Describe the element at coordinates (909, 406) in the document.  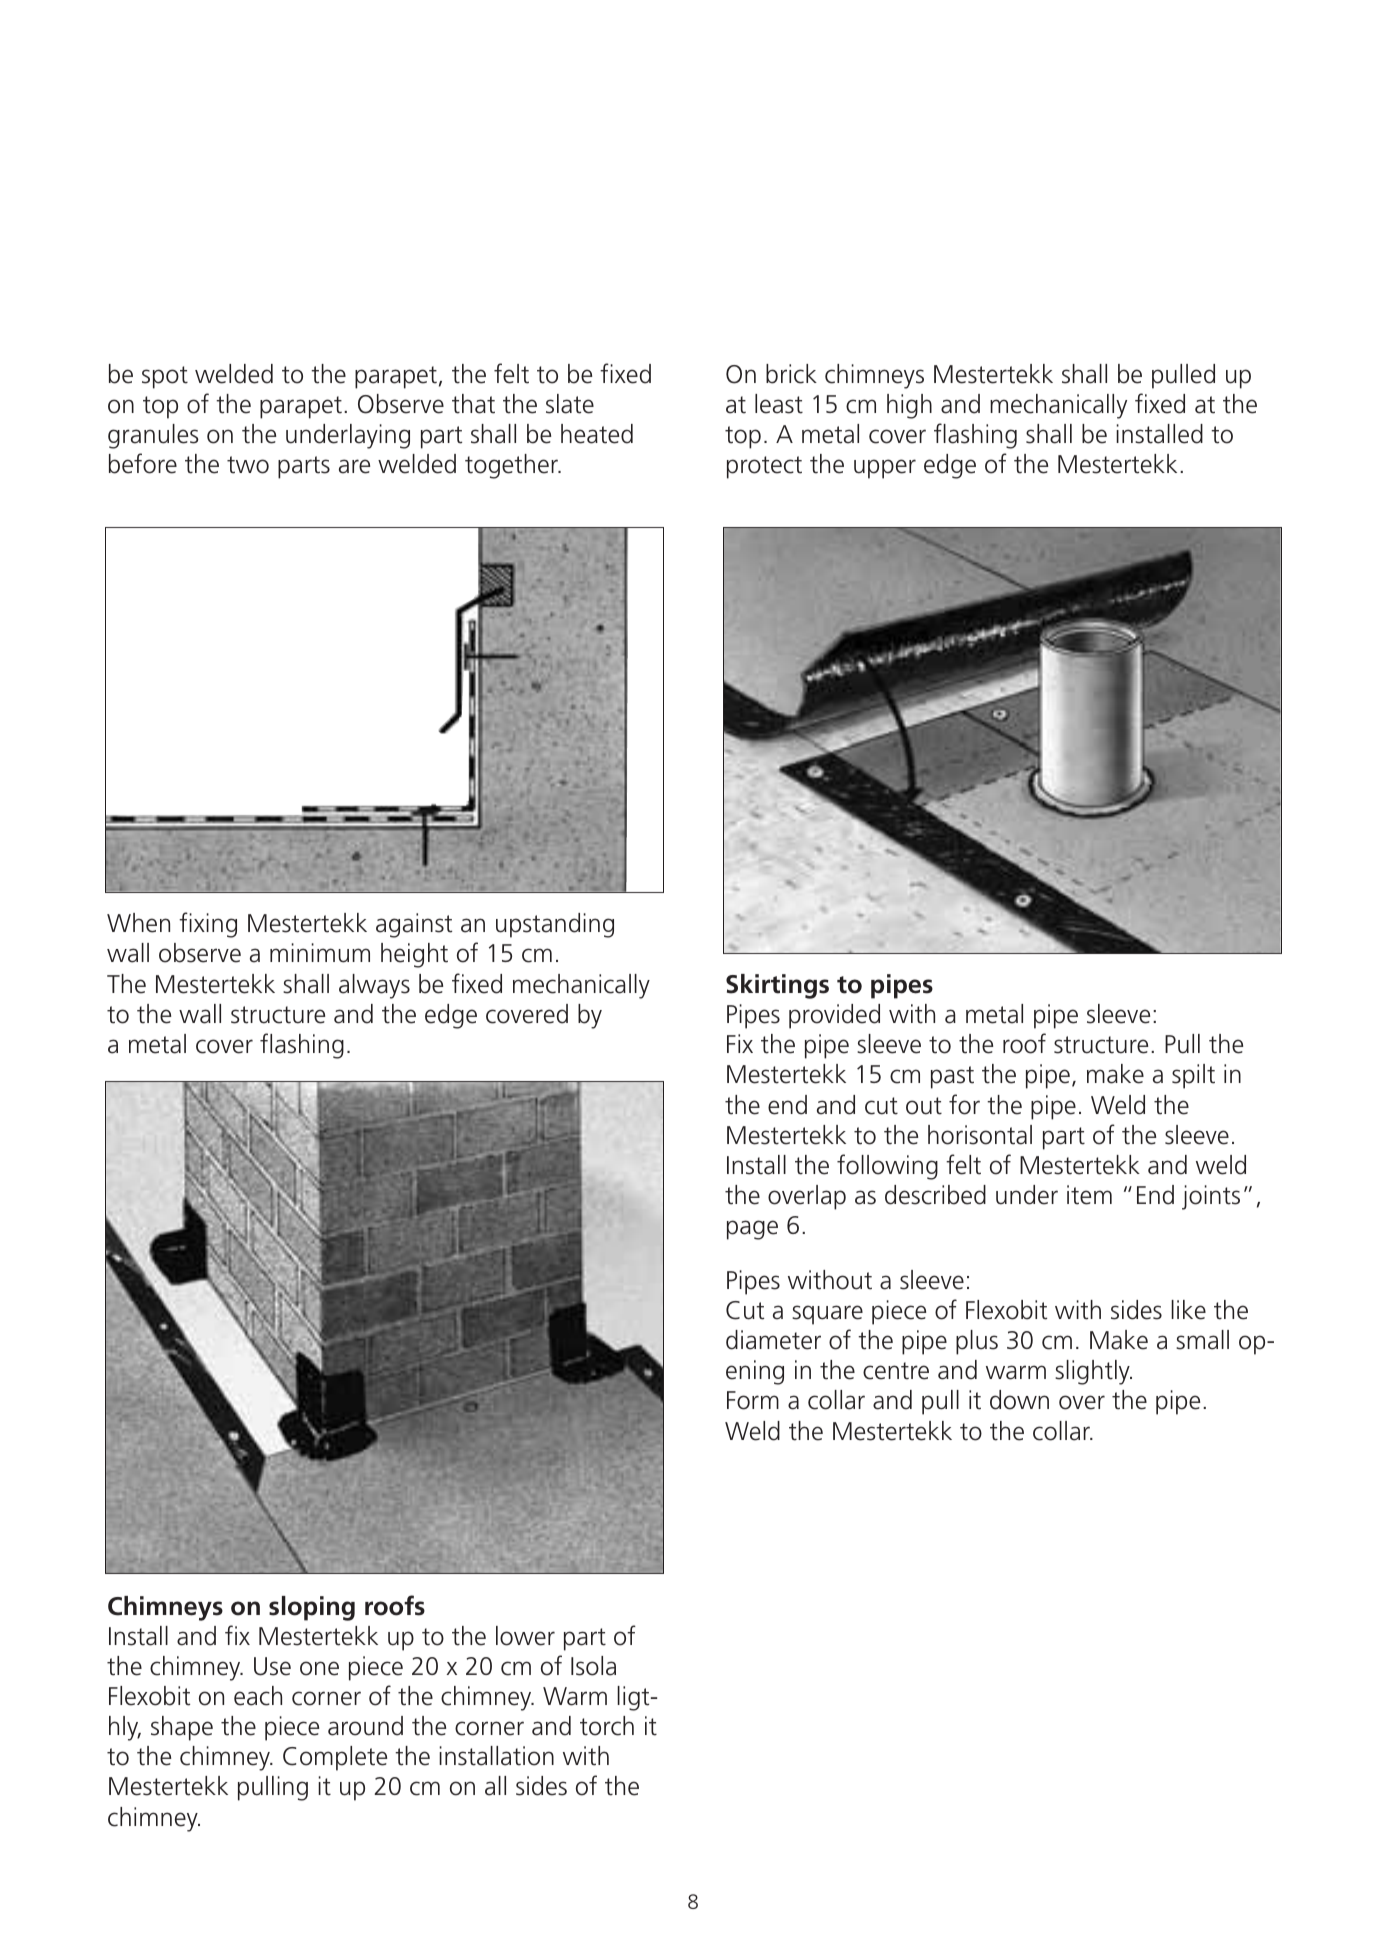
I see `high` at that location.
